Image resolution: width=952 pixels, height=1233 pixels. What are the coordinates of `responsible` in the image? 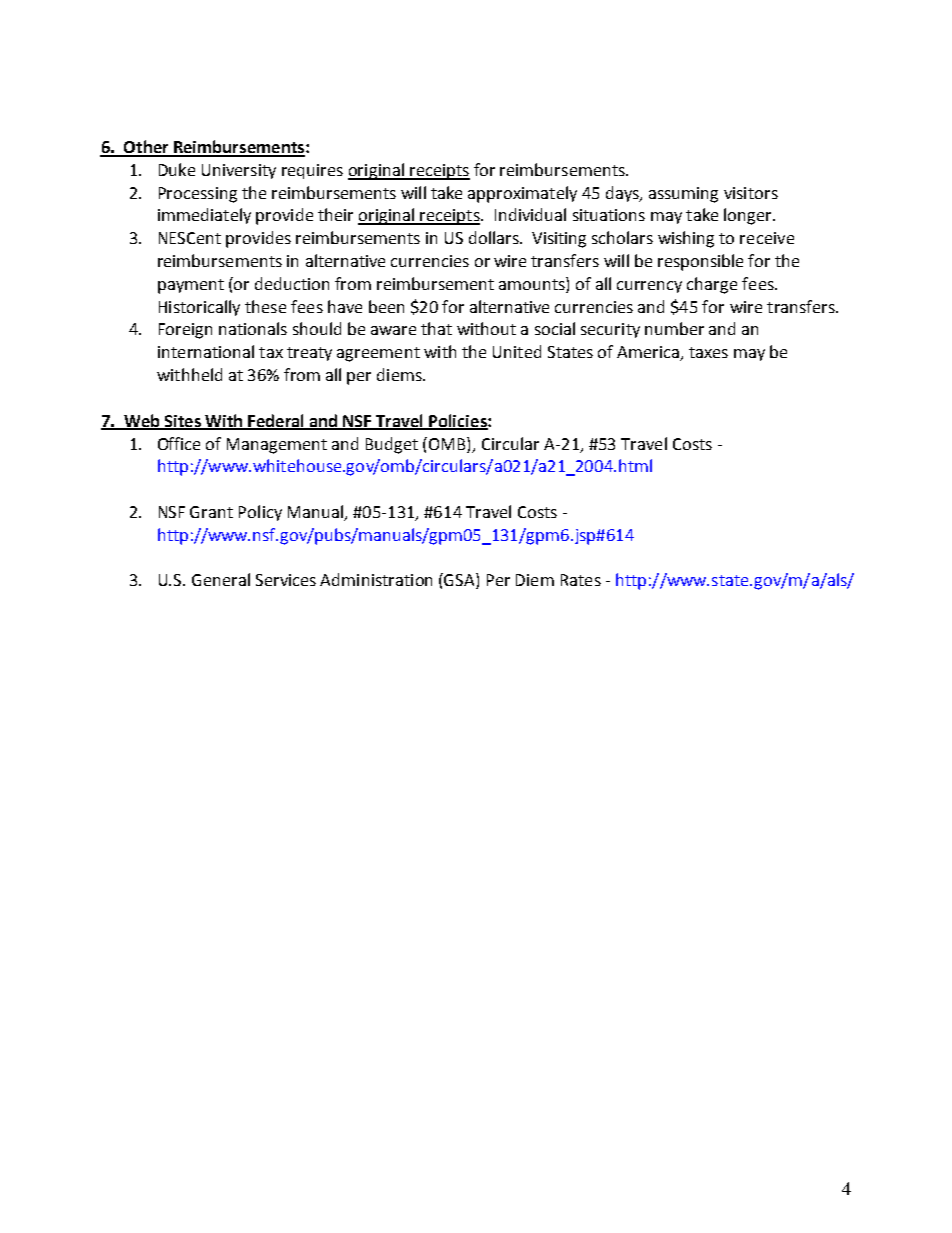 It's located at (700, 262).
